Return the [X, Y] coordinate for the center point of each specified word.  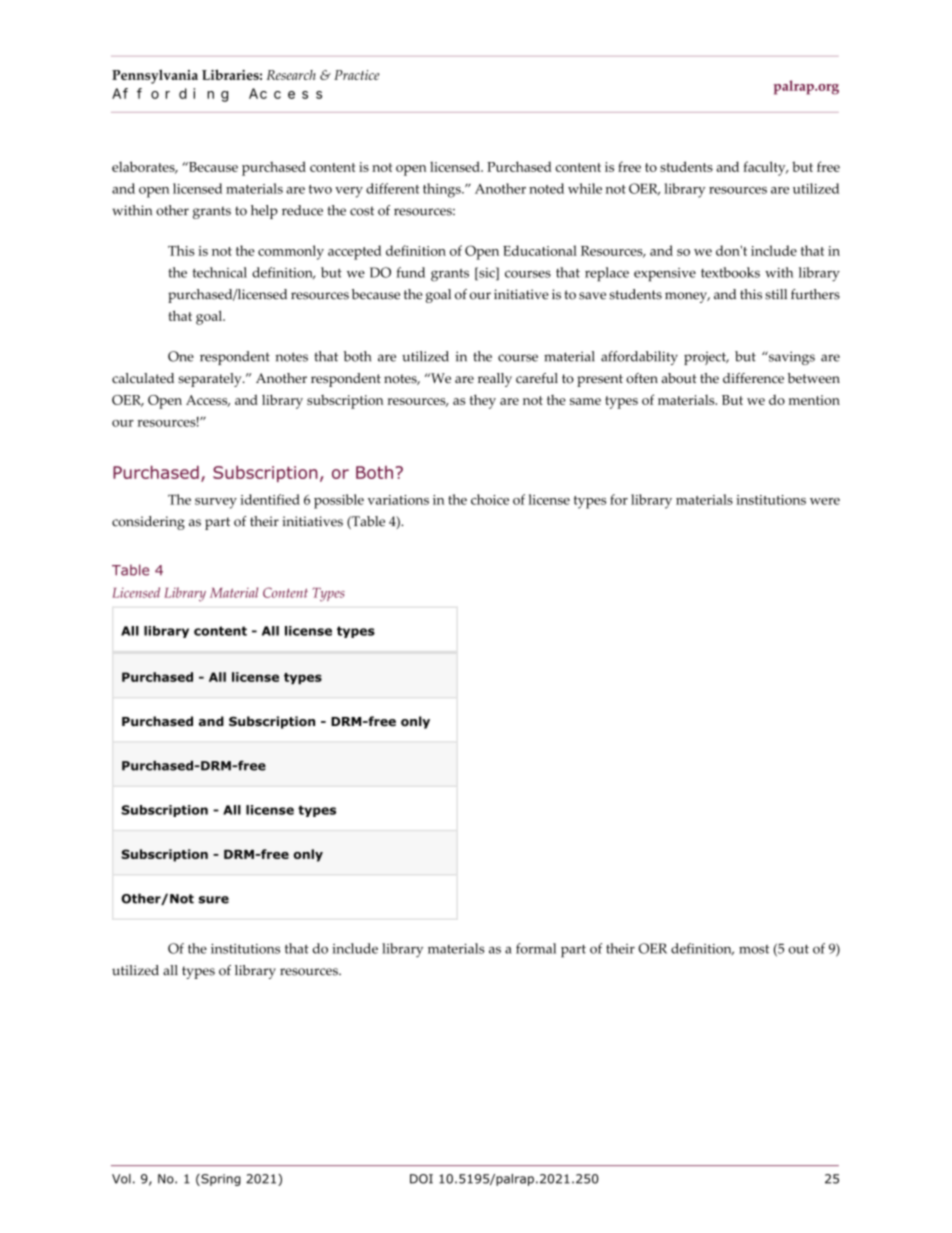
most [754, 949]
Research [291, 75]
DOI [421, 1179]
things [443, 190]
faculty [765, 168]
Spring [220, 1180]
